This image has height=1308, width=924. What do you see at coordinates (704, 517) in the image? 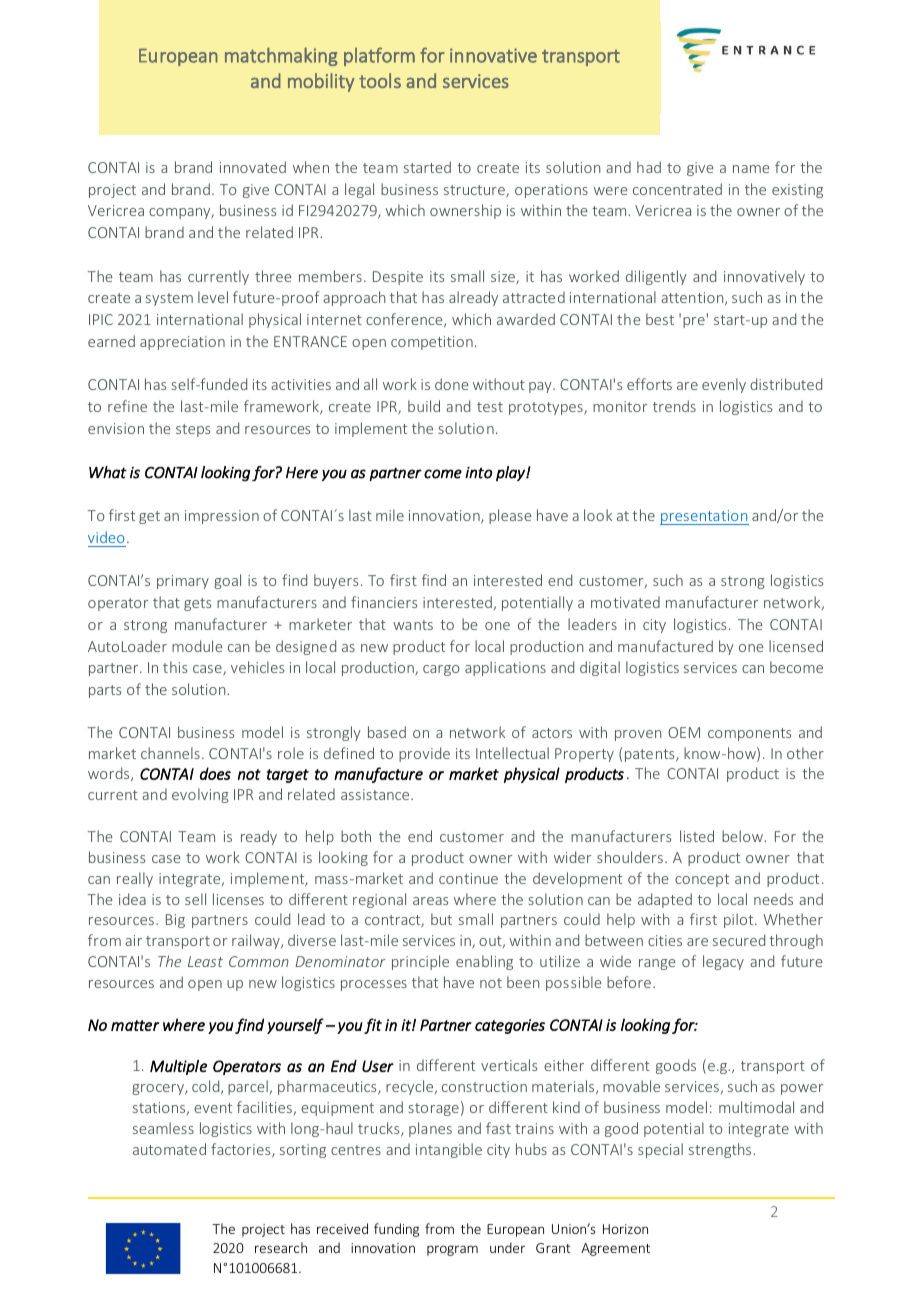
I see `presentation` at bounding box center [704, 517].
